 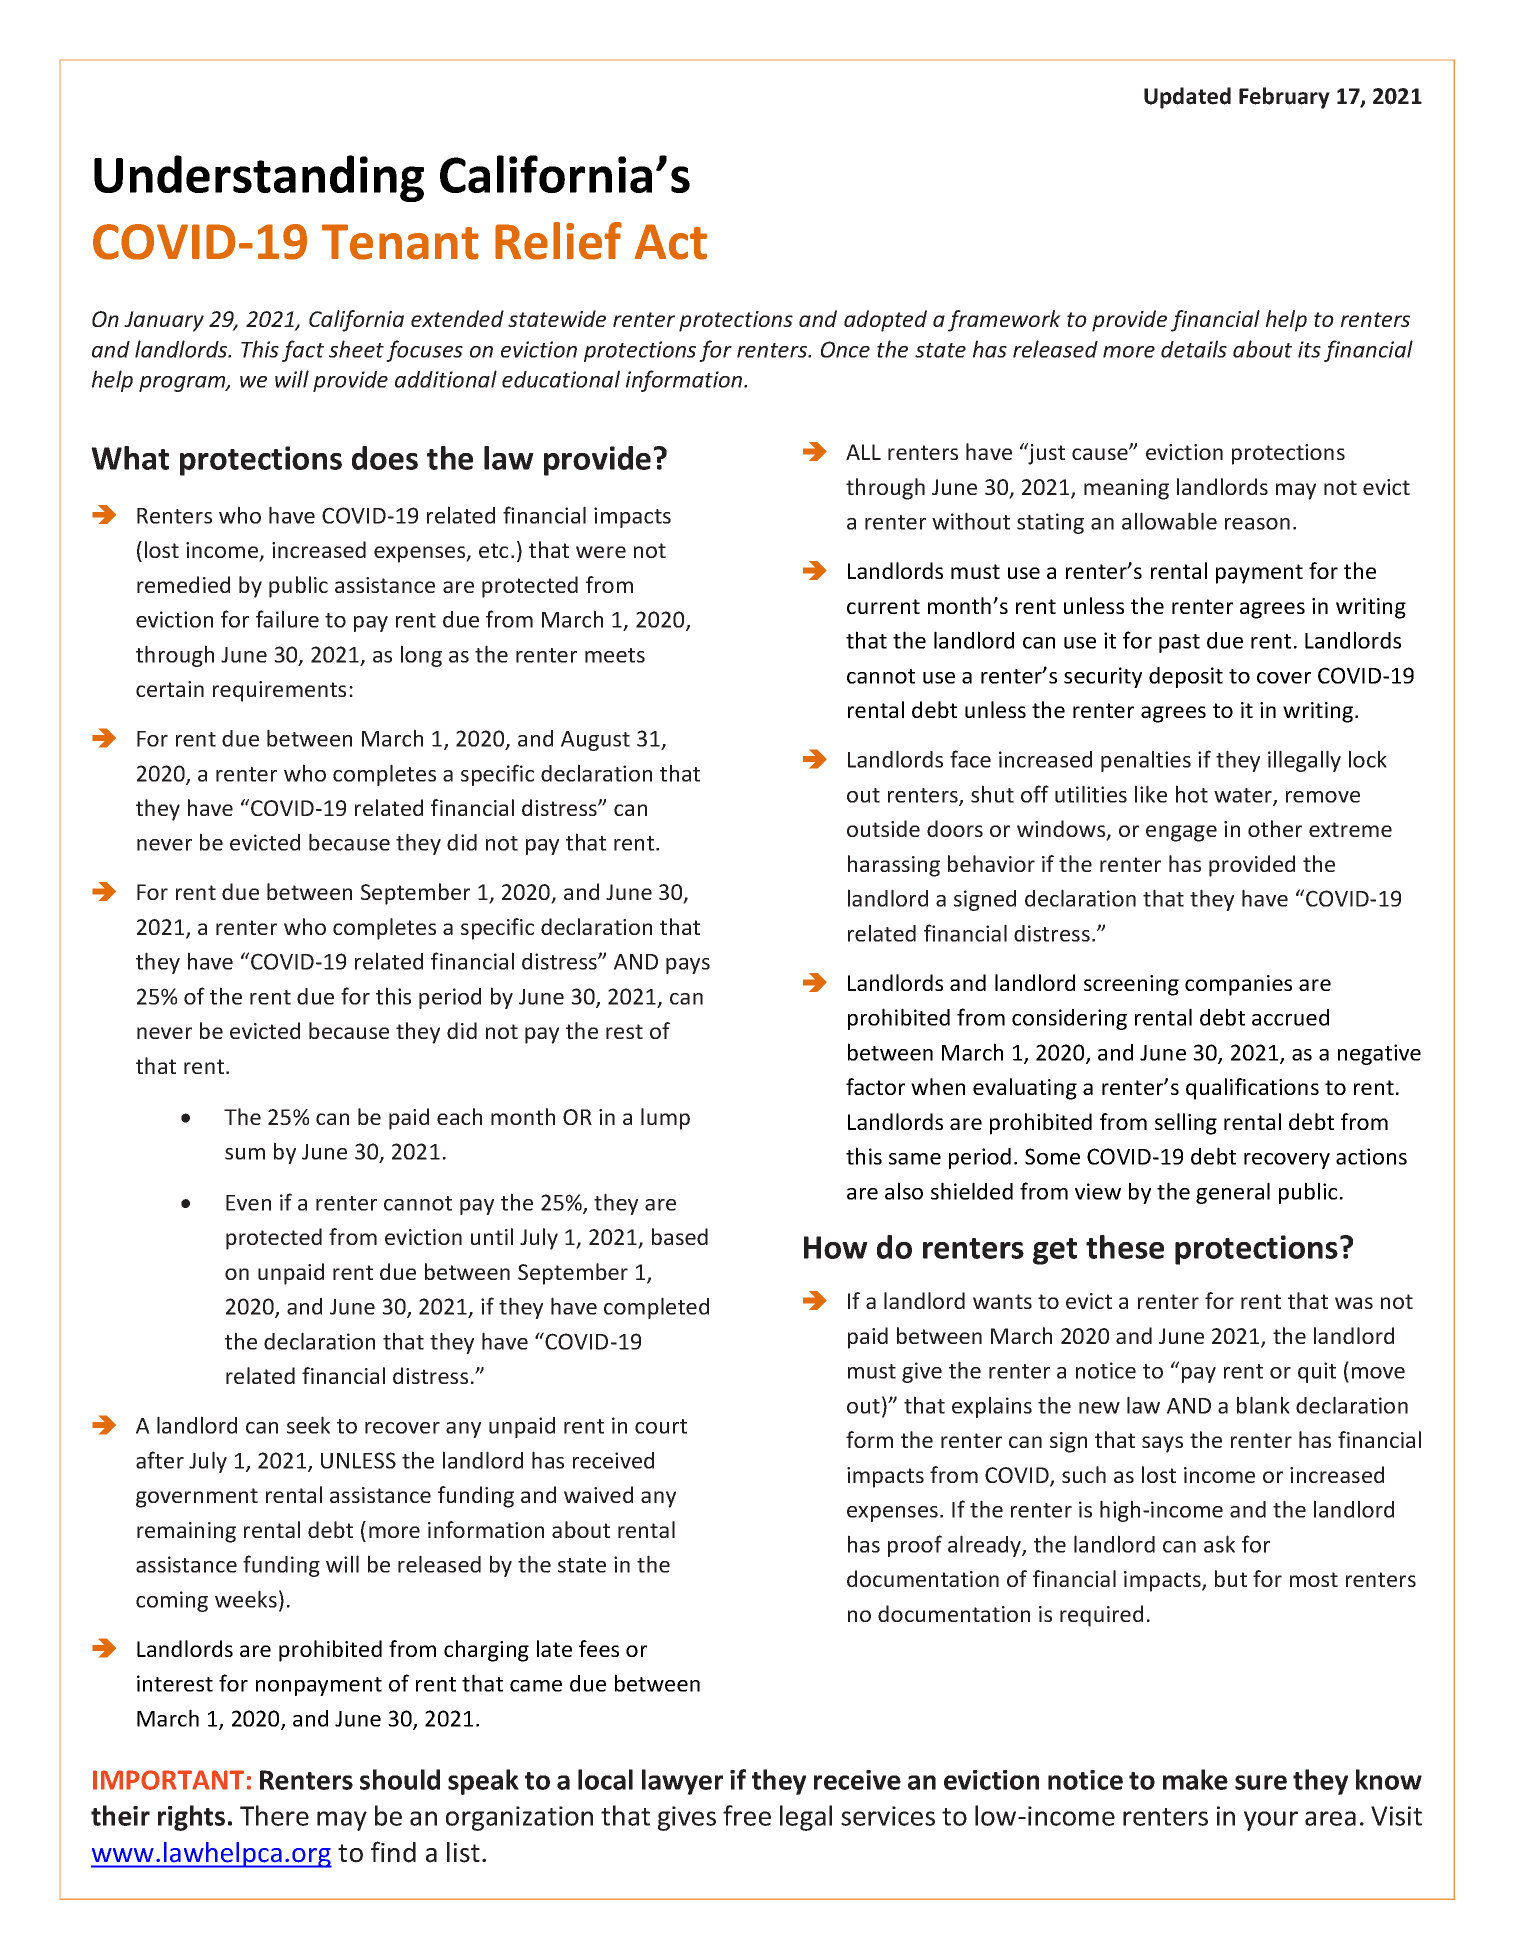 I want to click on Even, so click(x=248, y=1203).
